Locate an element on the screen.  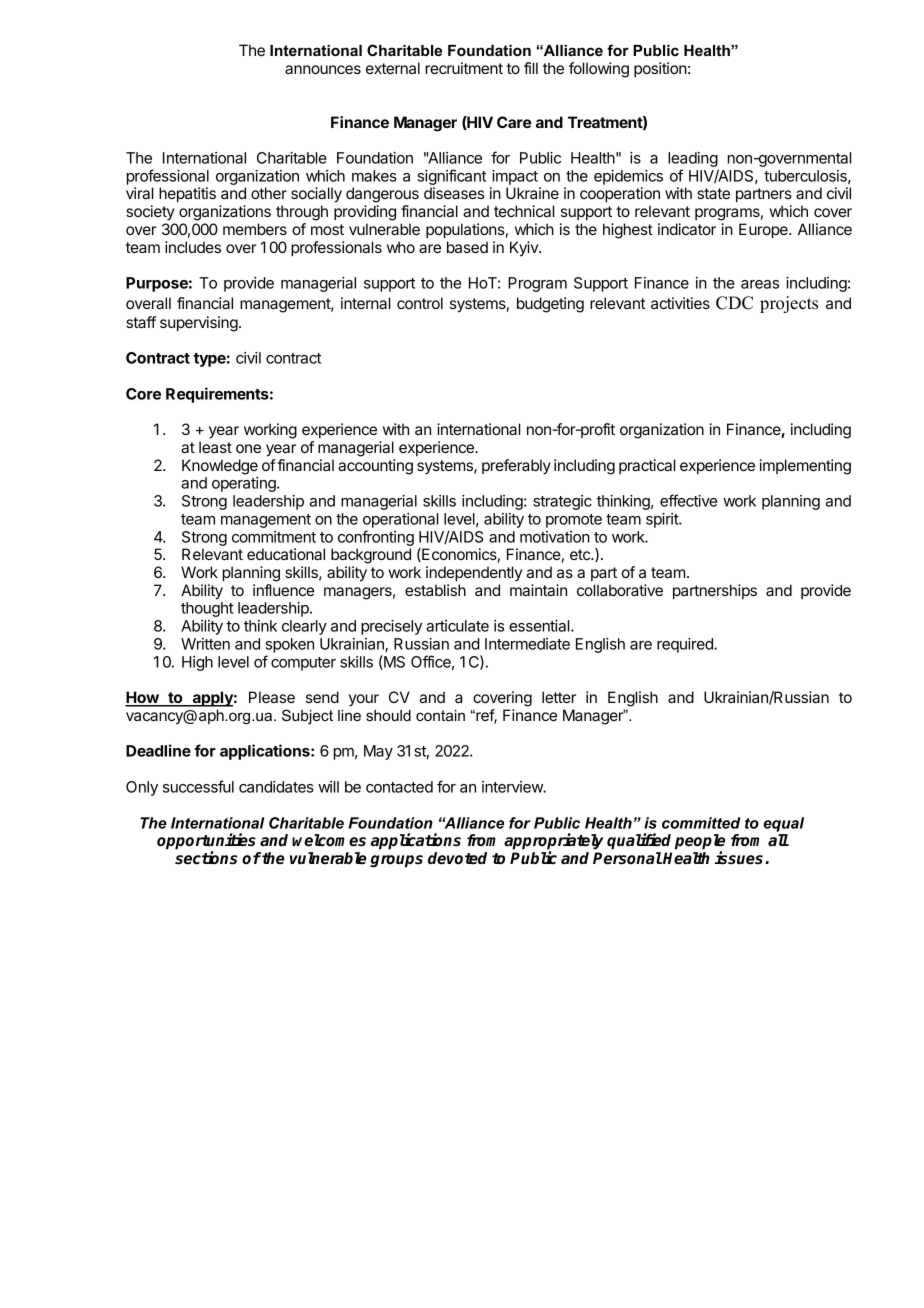
CDC is located at coordinates (734, 303).
